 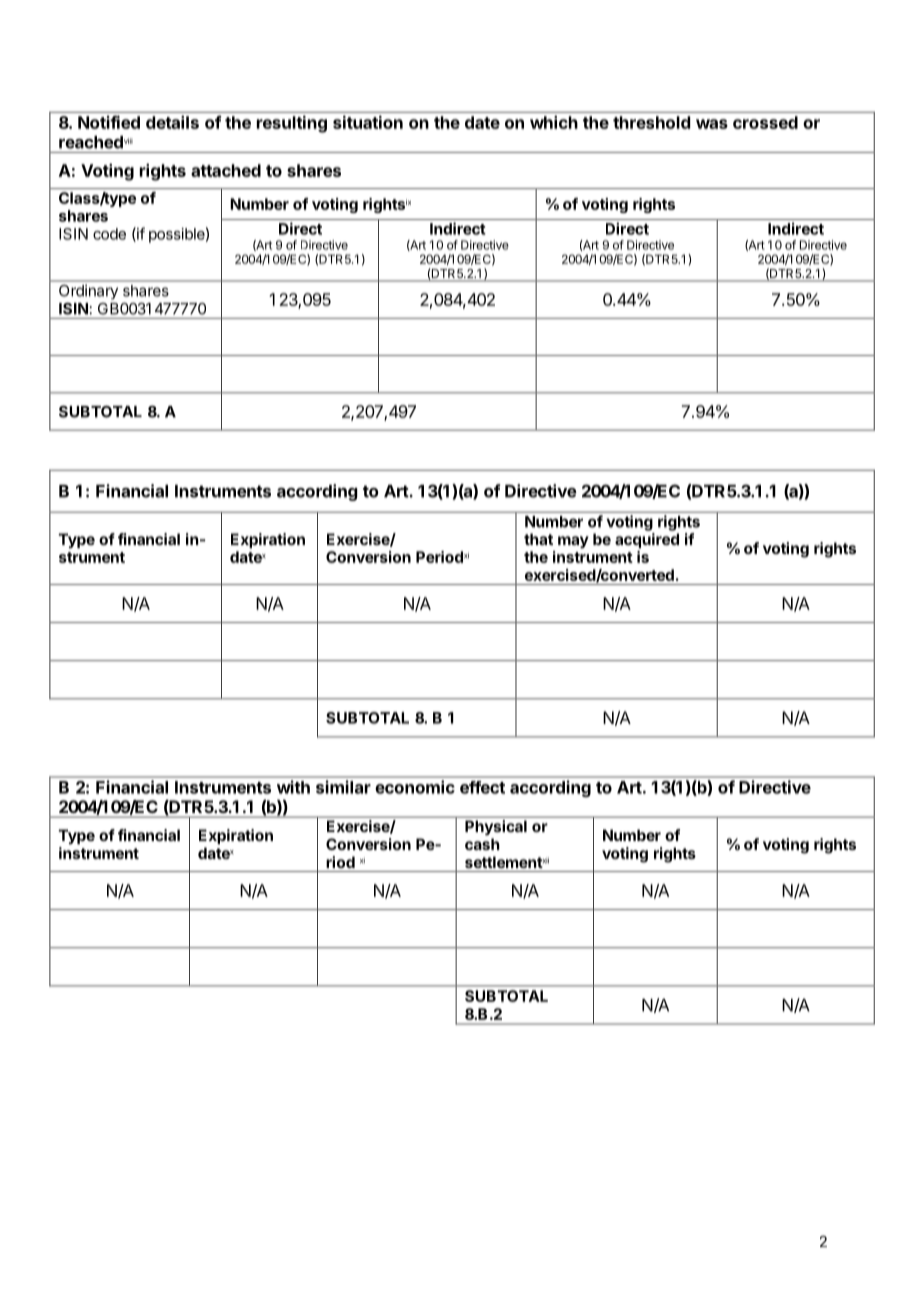 I want to click on may, so click(x=573, y=542).
